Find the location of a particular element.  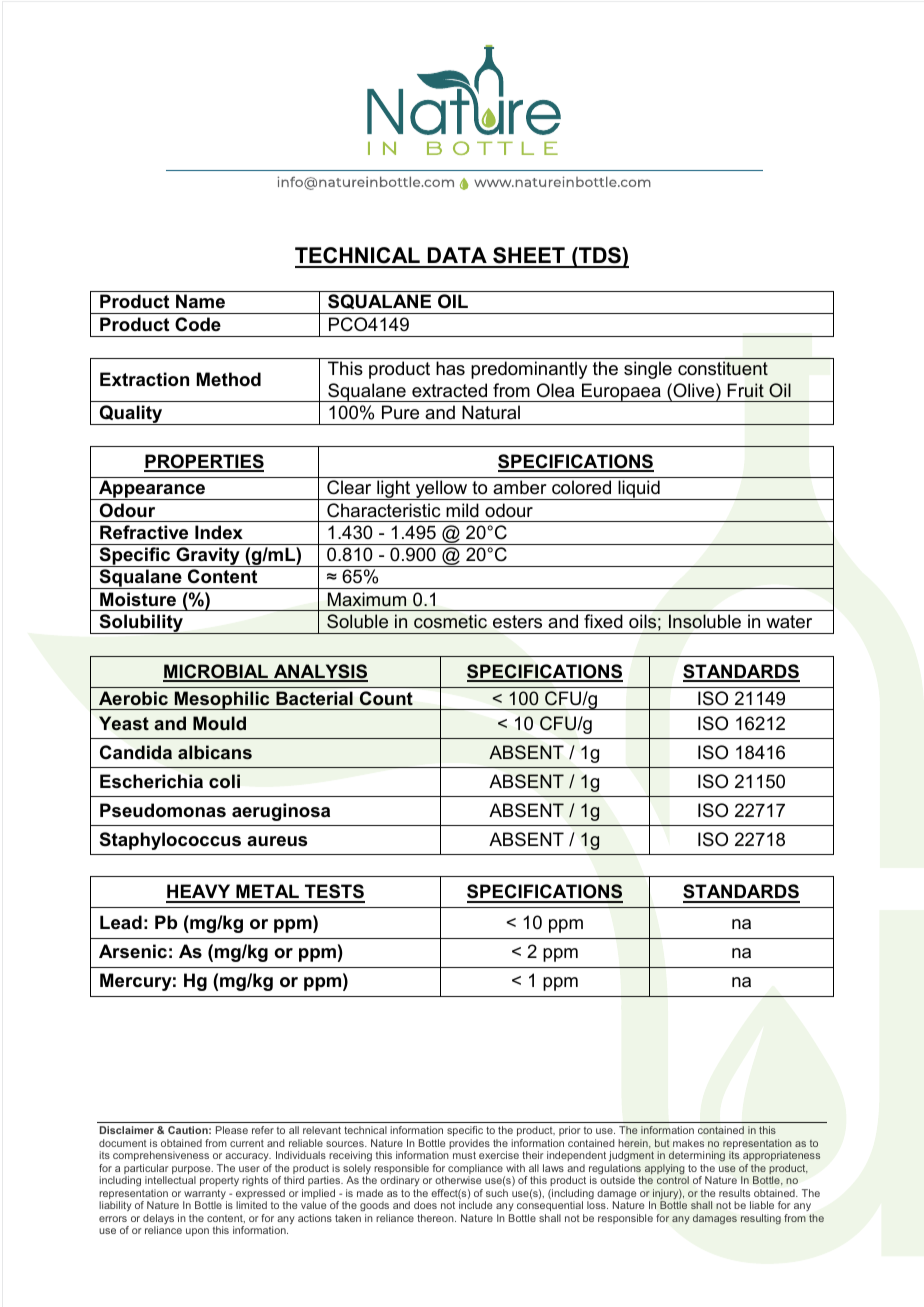

makes is located at coordinates (688, 1143).
